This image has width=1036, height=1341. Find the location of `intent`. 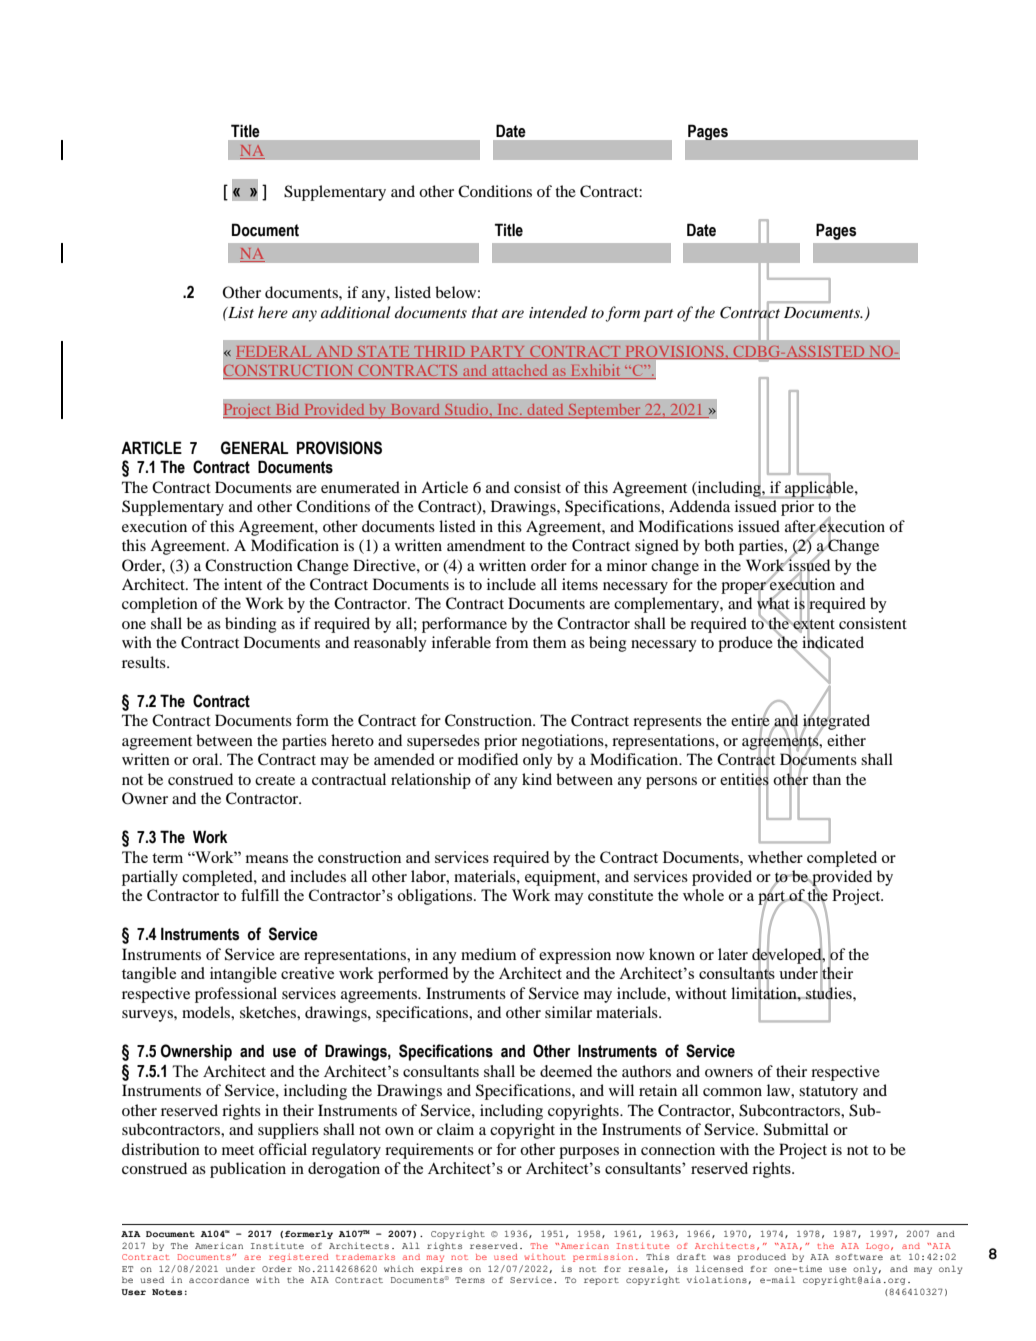

intent is located at coordinates (243, 584).
